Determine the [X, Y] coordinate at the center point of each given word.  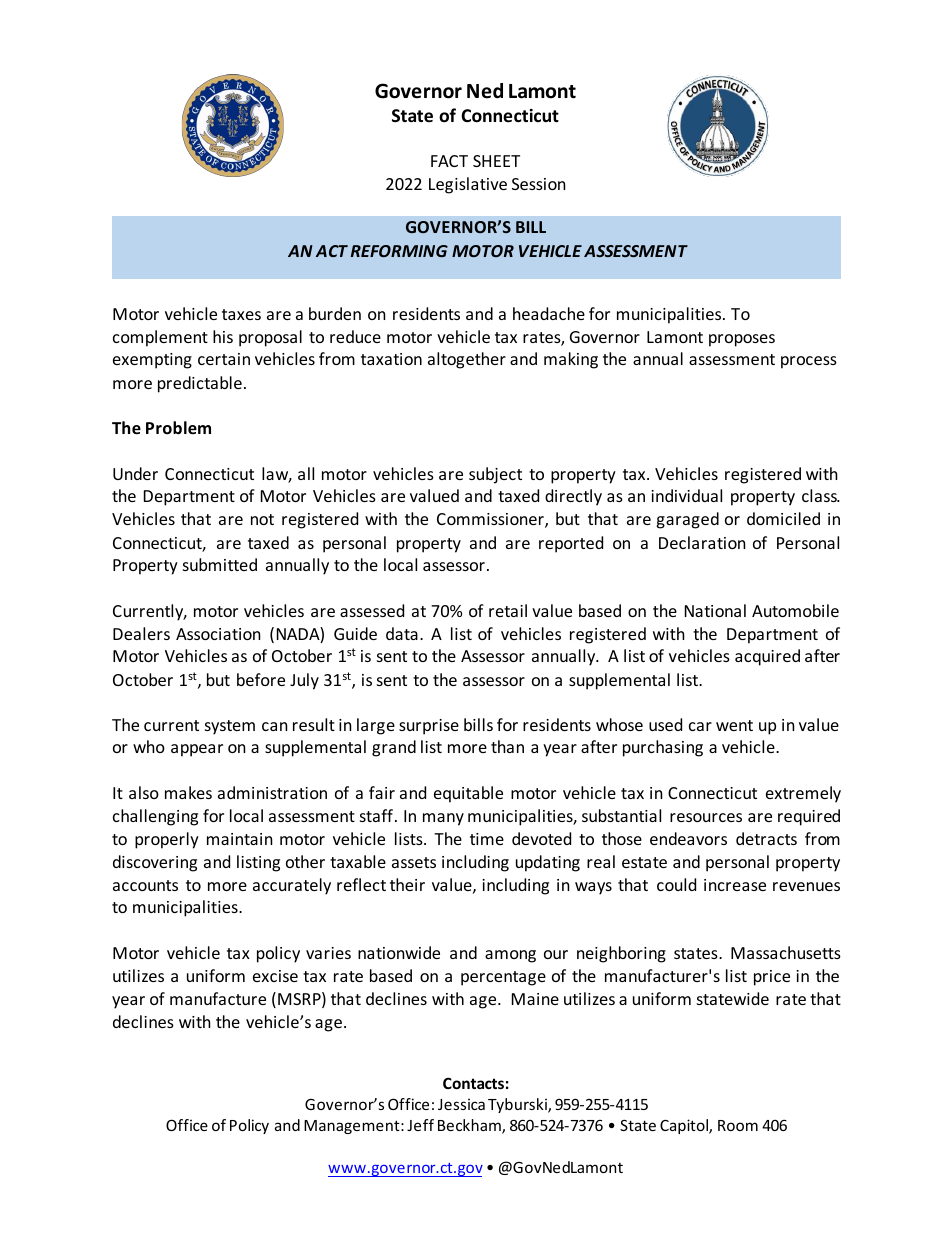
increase [735, 885]
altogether [467, 360]
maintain [240, 839]
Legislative [468, 185]
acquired [767, 657]
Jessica [461, 1104]
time [487, 839]
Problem [178, 428]
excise [275, 976]
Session [539, 184]
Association [218, 634]
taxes [241, 314]
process [809, 362]
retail [508, 610]
